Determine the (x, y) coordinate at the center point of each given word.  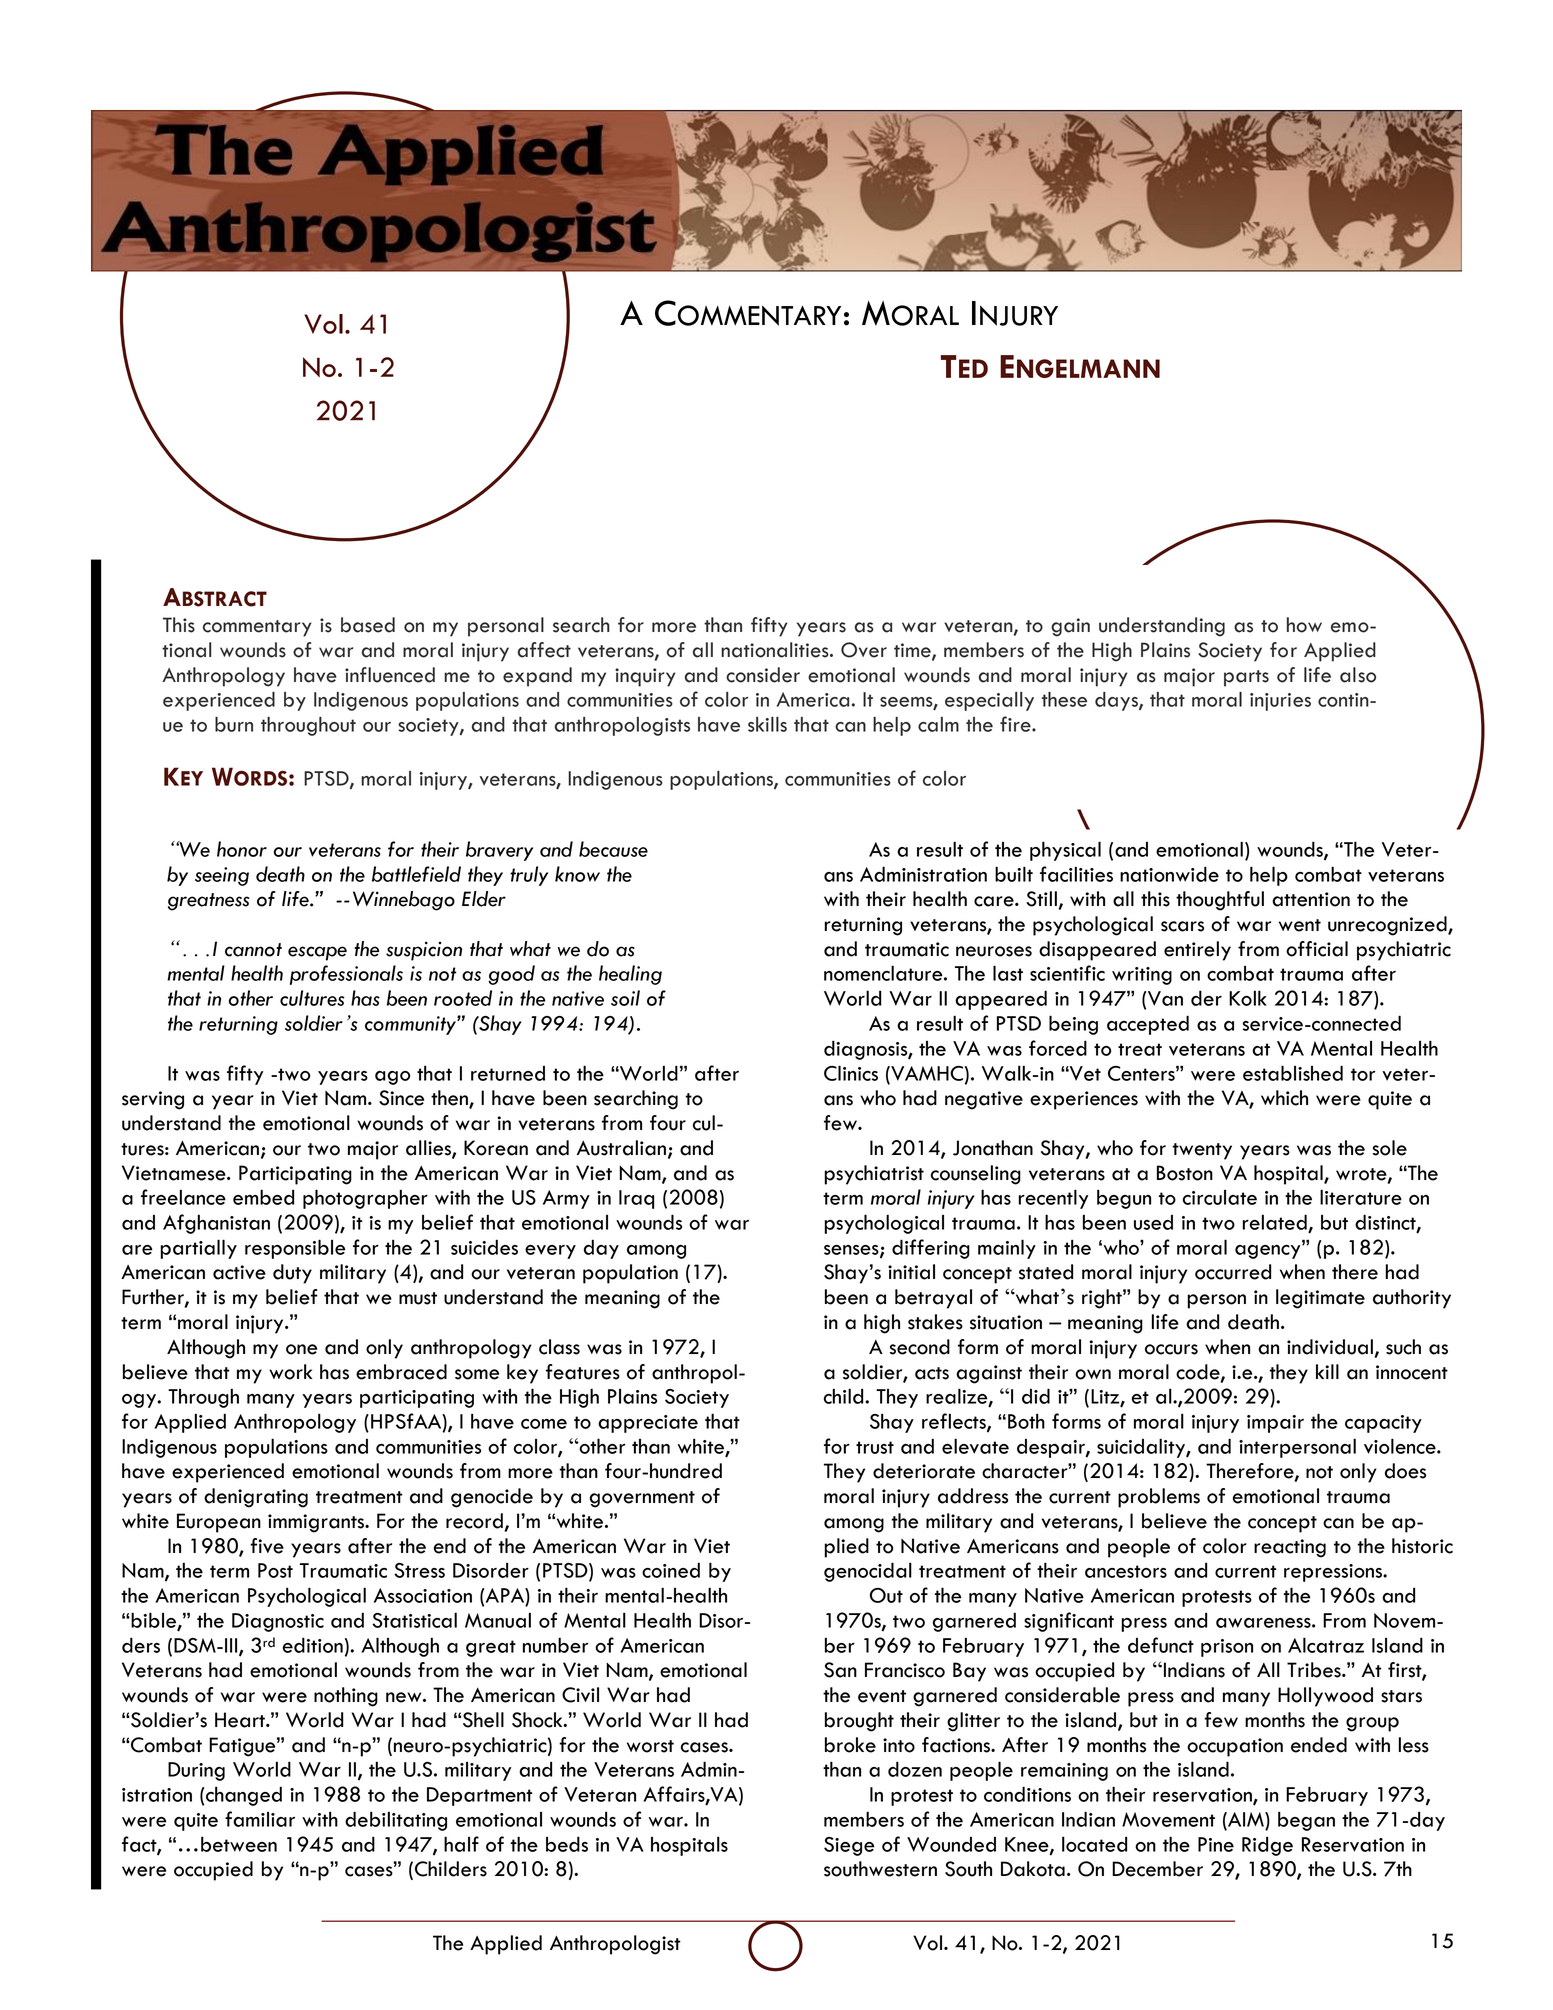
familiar (260, 1819)
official (1317, 949)
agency (1269, 1250)
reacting (1290, 1548)
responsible (295, 1249)
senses (852, 1251)
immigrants (317, 1523)
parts (1246, 678)
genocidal (868, 1572)
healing (630, 975)
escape (317, 953)
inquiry (645, 677)
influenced (390, 675)
